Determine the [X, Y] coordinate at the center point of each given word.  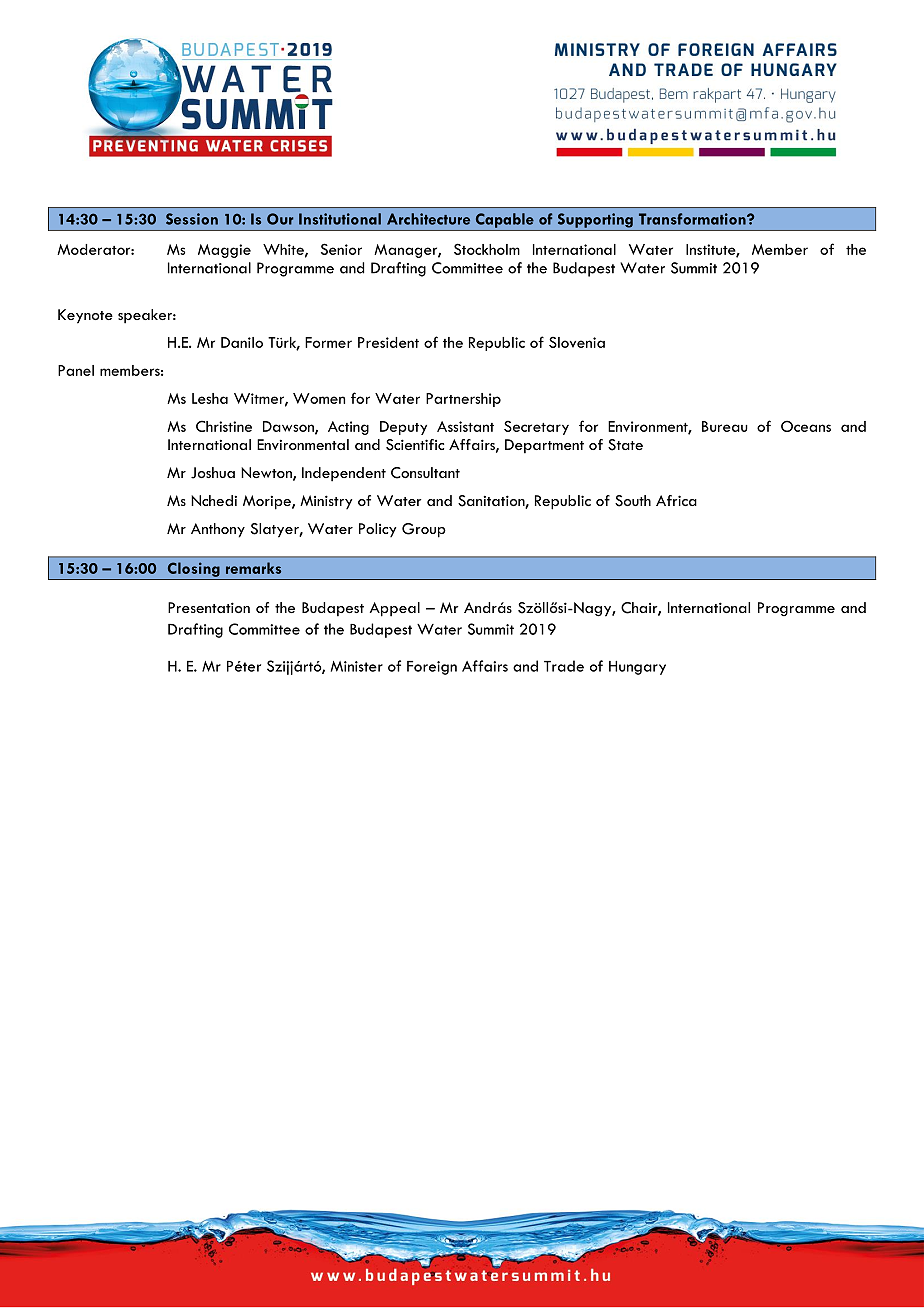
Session [192, 219]
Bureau [725, 426]
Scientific [415, 445]
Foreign [432, 668]
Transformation [693, 219]
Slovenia [577, 342]
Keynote [85, 316]
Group [424, 530]
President [388, 342]
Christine [224, 426]
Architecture [428, 219]
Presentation [209, 607]
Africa [676, 500]
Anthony [218, 530]
